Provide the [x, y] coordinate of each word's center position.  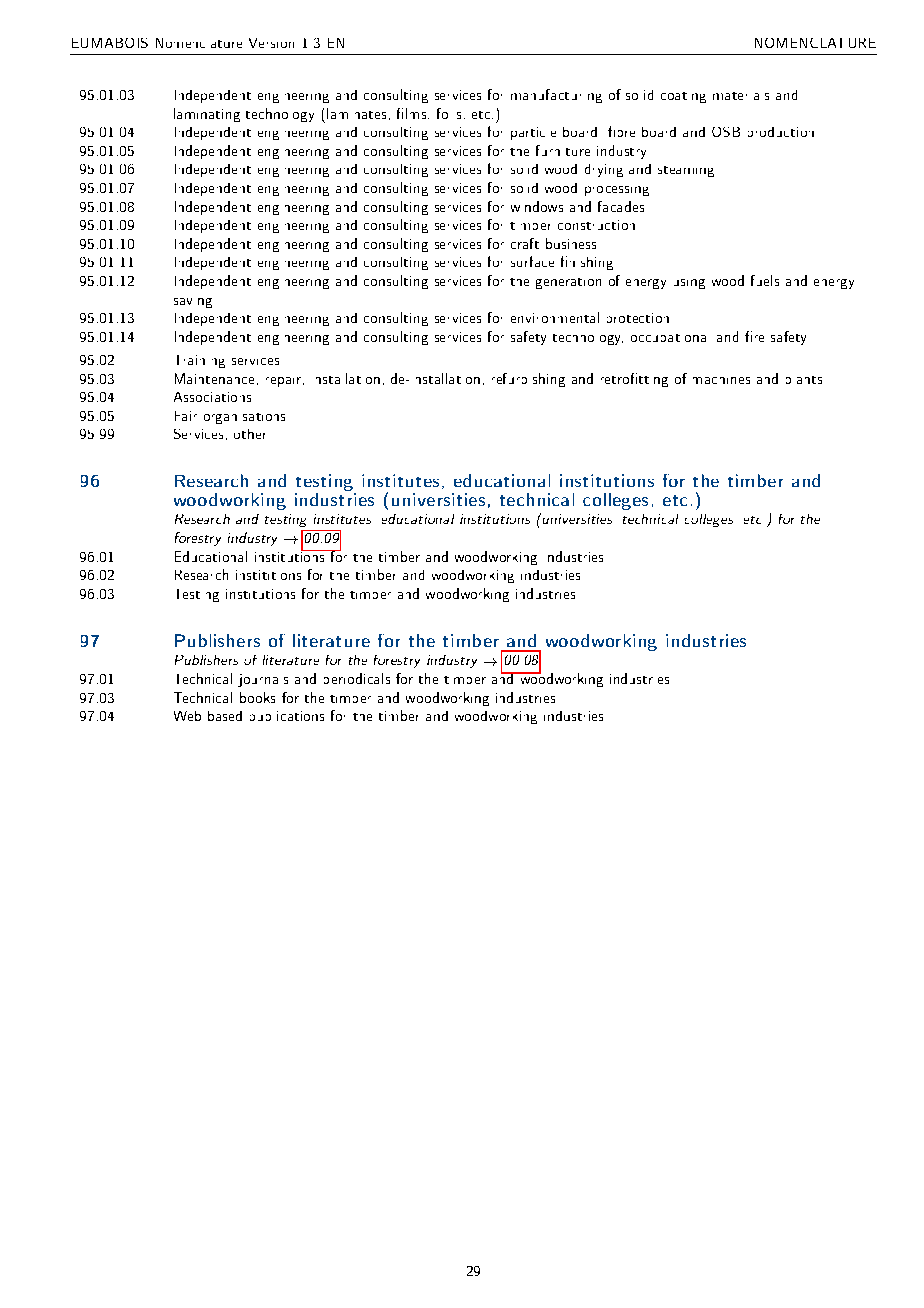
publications [287, 716]
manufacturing [556, 96]
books [257, 697]
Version [271, 43]
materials [741, 96]
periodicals [357, 678]
